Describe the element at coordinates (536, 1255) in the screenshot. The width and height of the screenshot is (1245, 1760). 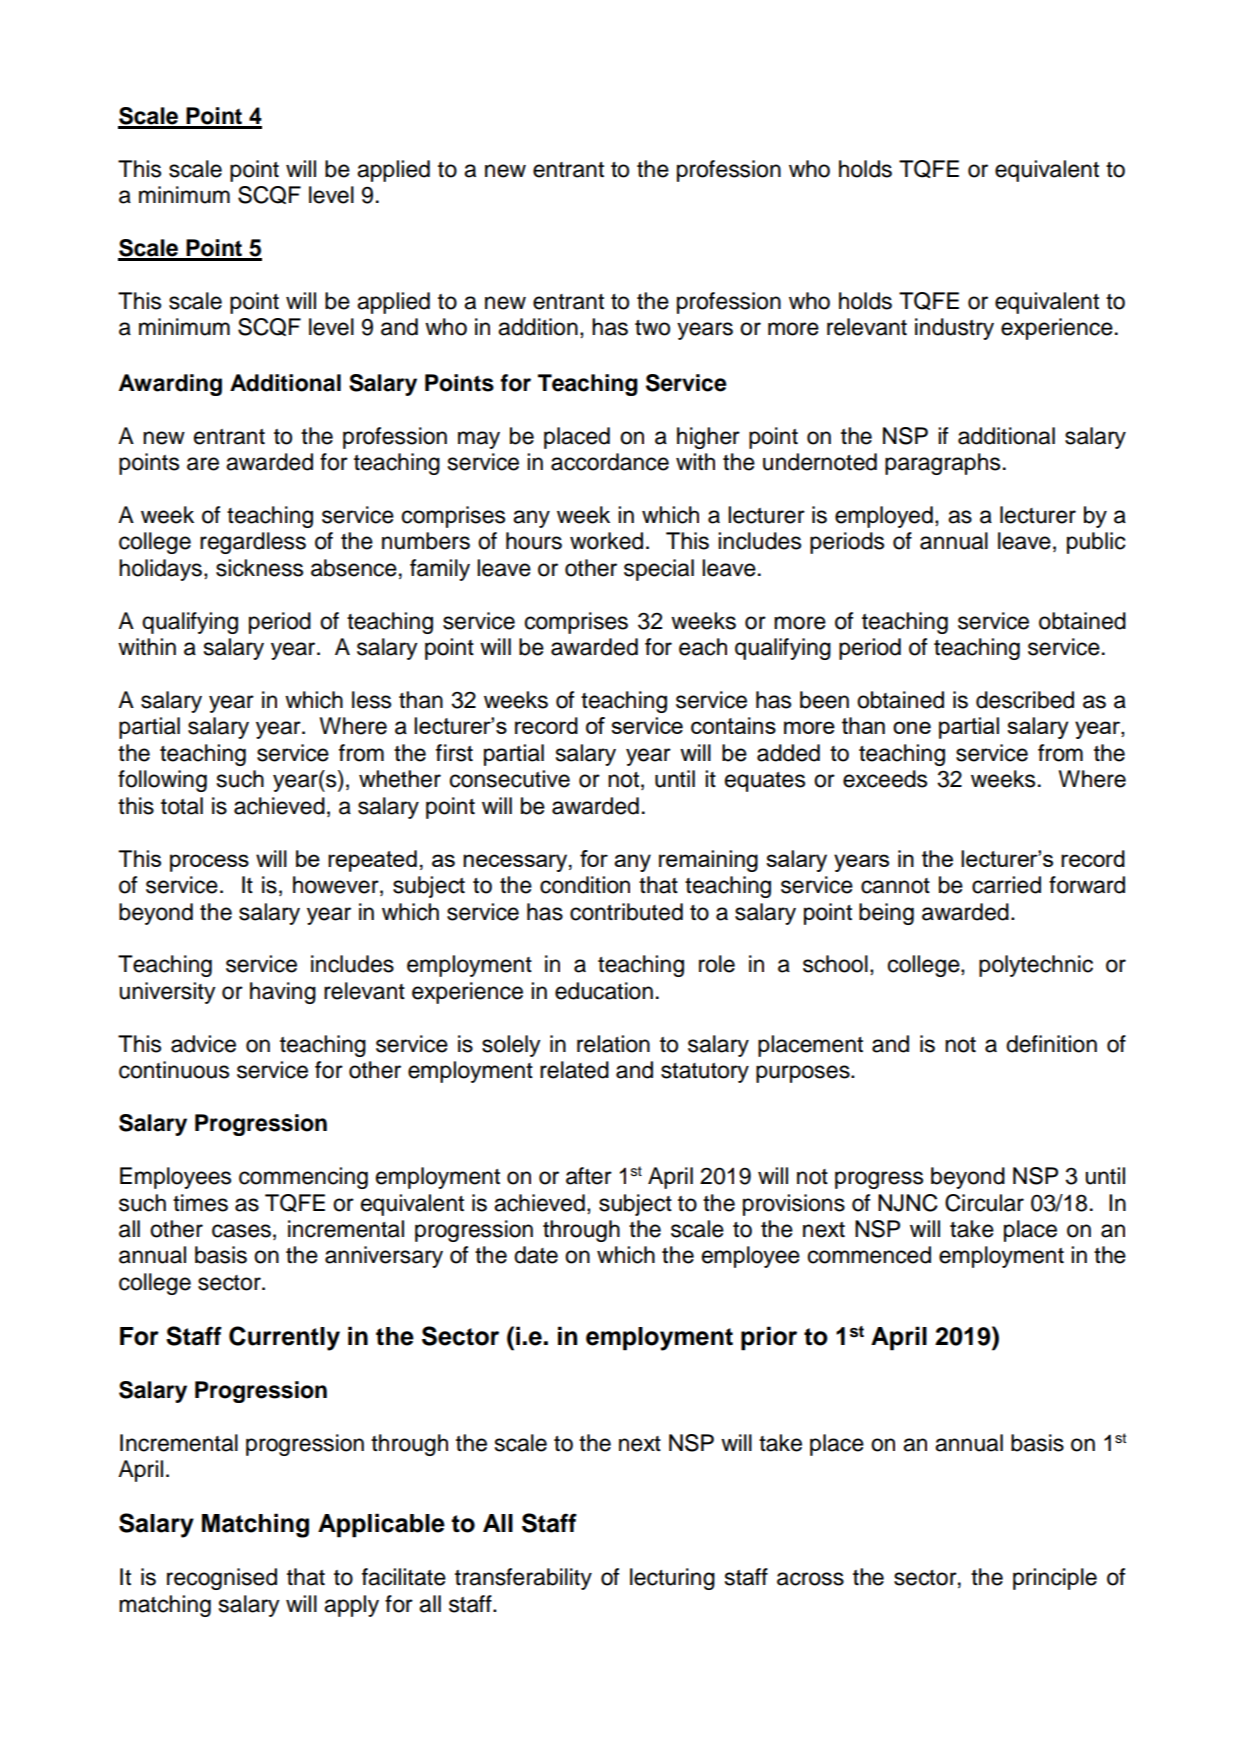
I see `date` at that location.
